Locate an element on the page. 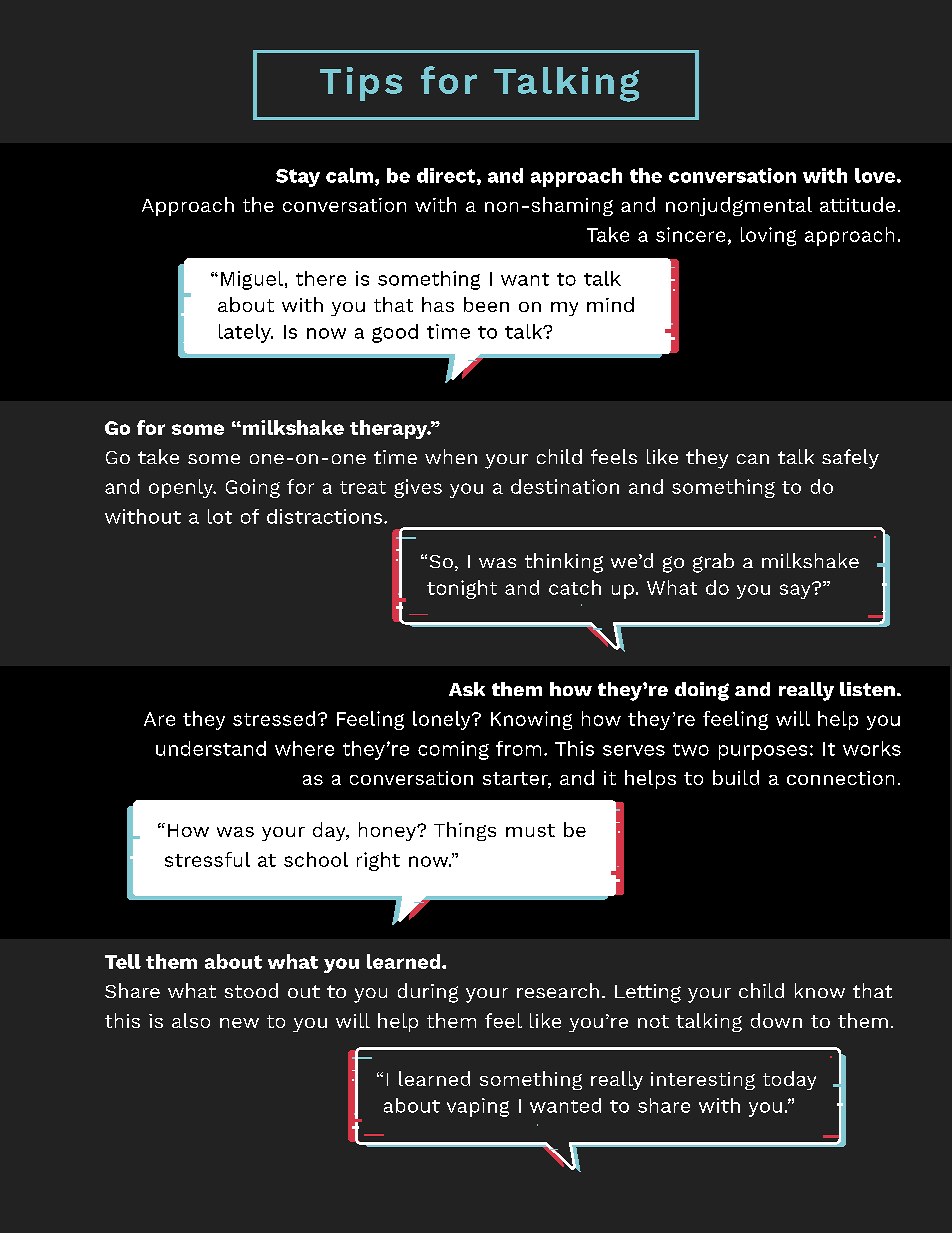  Things is located at coordinates (465, 831).
